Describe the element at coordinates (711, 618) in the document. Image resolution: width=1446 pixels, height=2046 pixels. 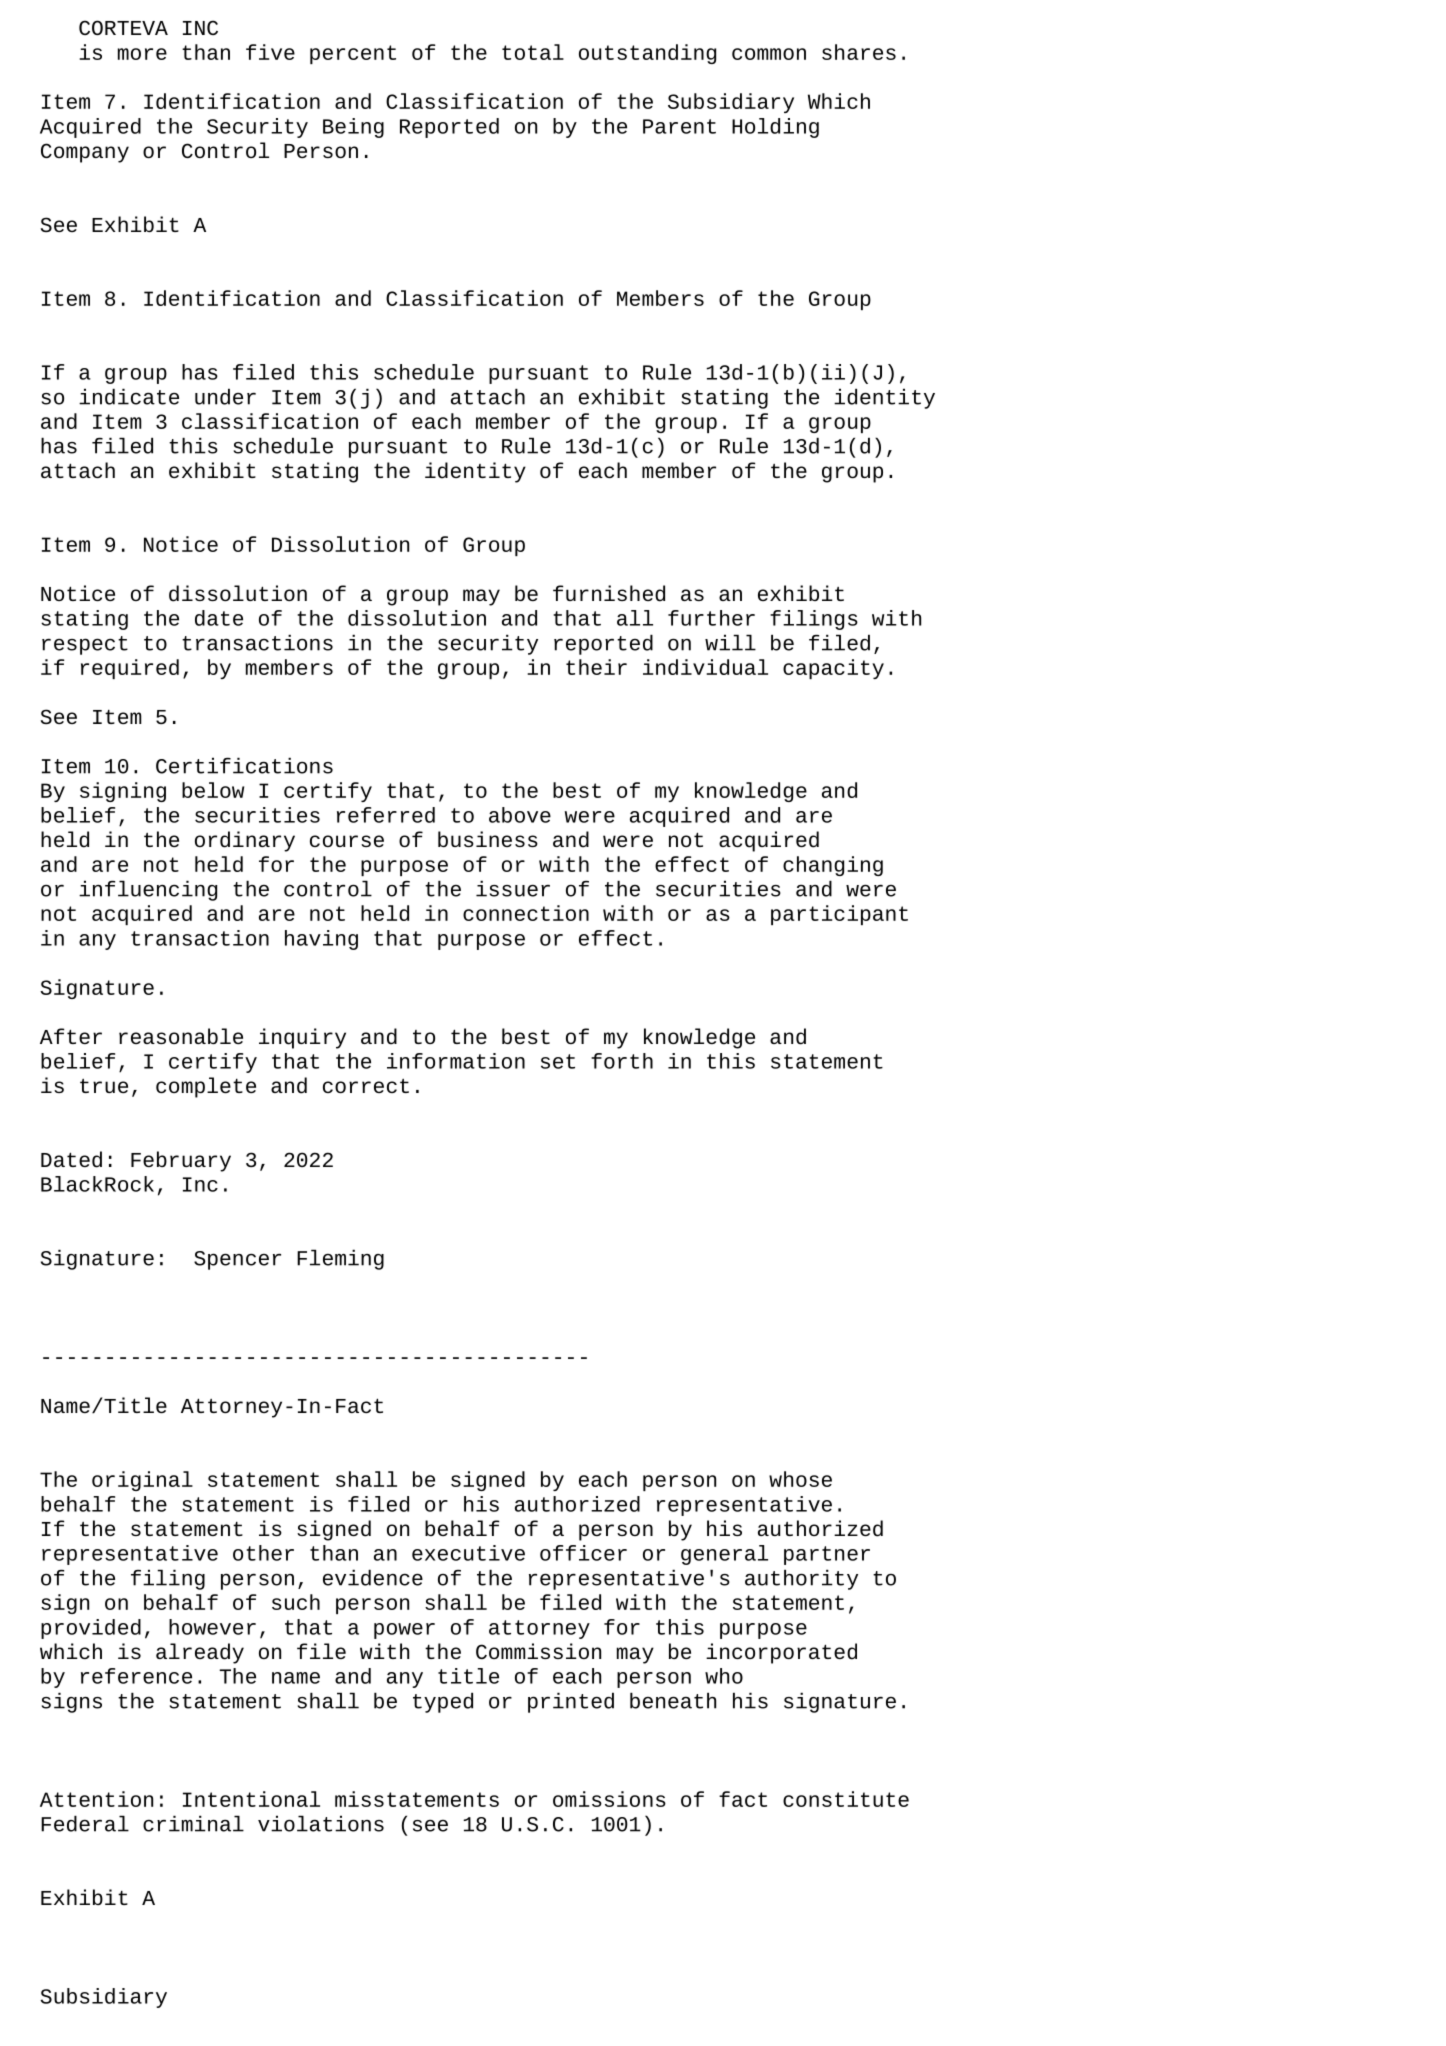
I see `further` at that location.
